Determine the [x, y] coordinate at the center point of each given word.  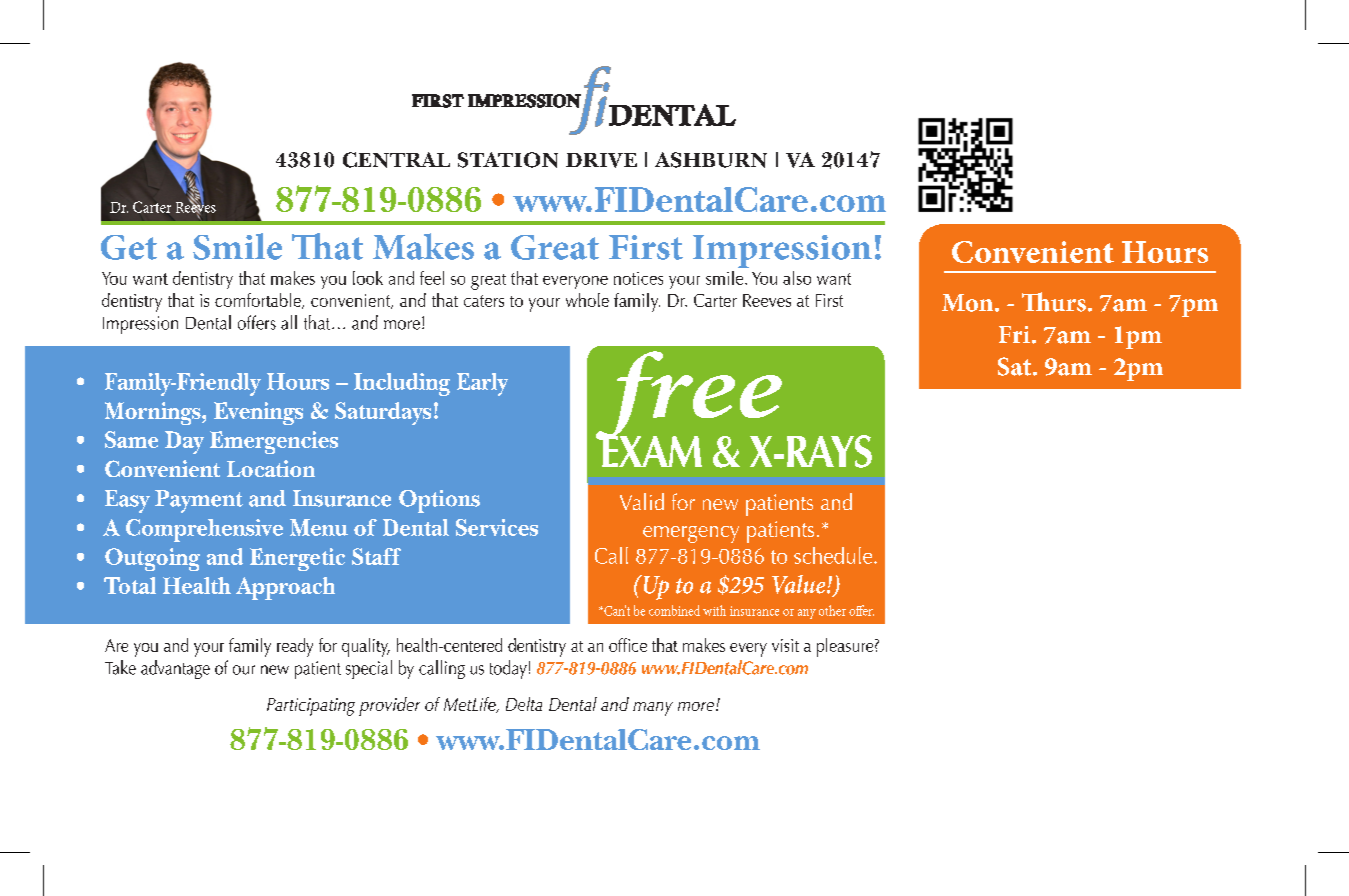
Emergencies [274, 442]
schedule [834, 555]
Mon [969, 303]
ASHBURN [711, 160]
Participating [311, 707]
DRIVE [601, 160]
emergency [691, 534]
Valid [642, 501]
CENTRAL [396, 160]
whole [587, 300]
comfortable [259, 301]
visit [785, 645]
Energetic [297, 559]
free [689, 397]
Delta [524, 704]
